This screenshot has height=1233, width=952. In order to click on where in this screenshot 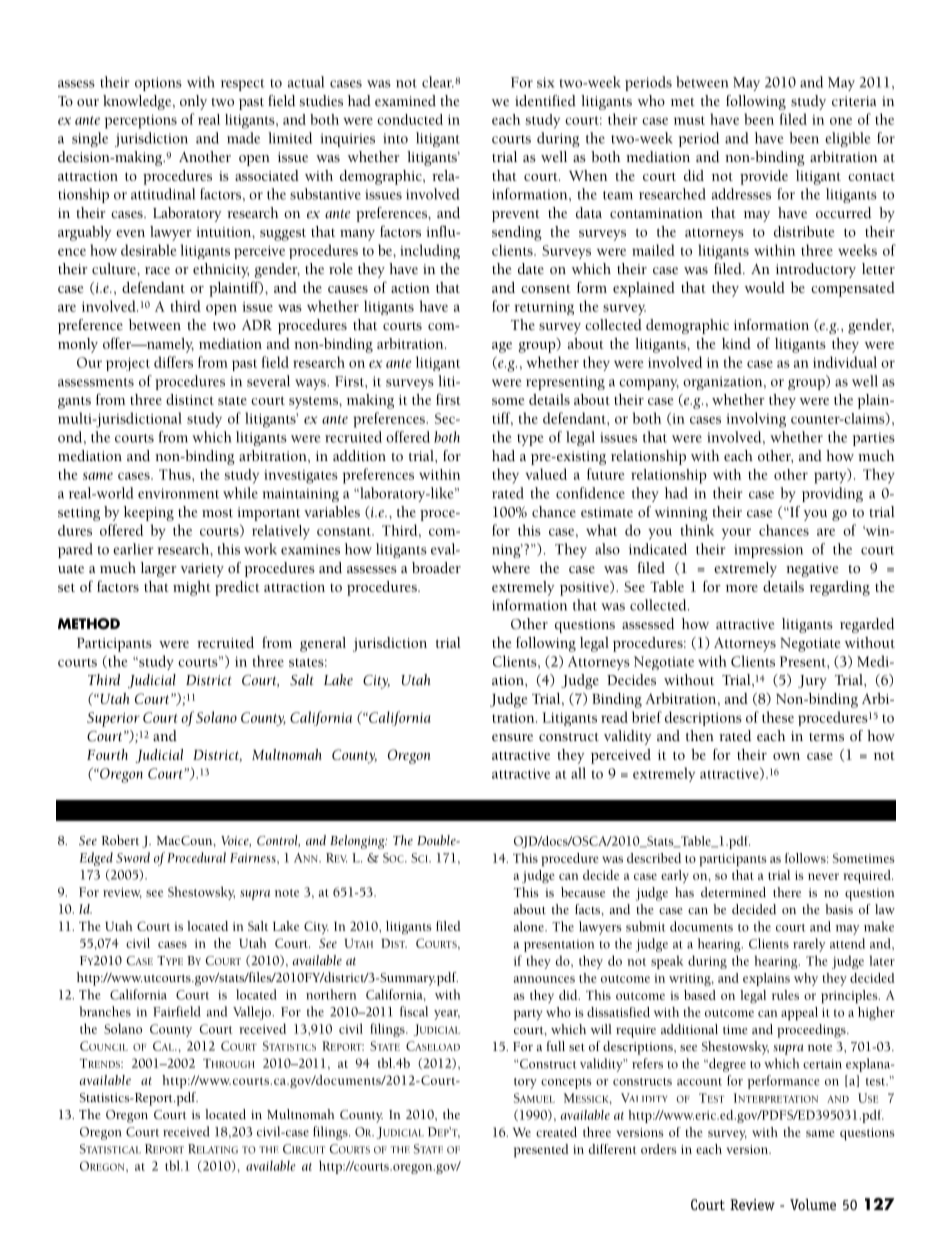, I will do `click(511, 567)`.
